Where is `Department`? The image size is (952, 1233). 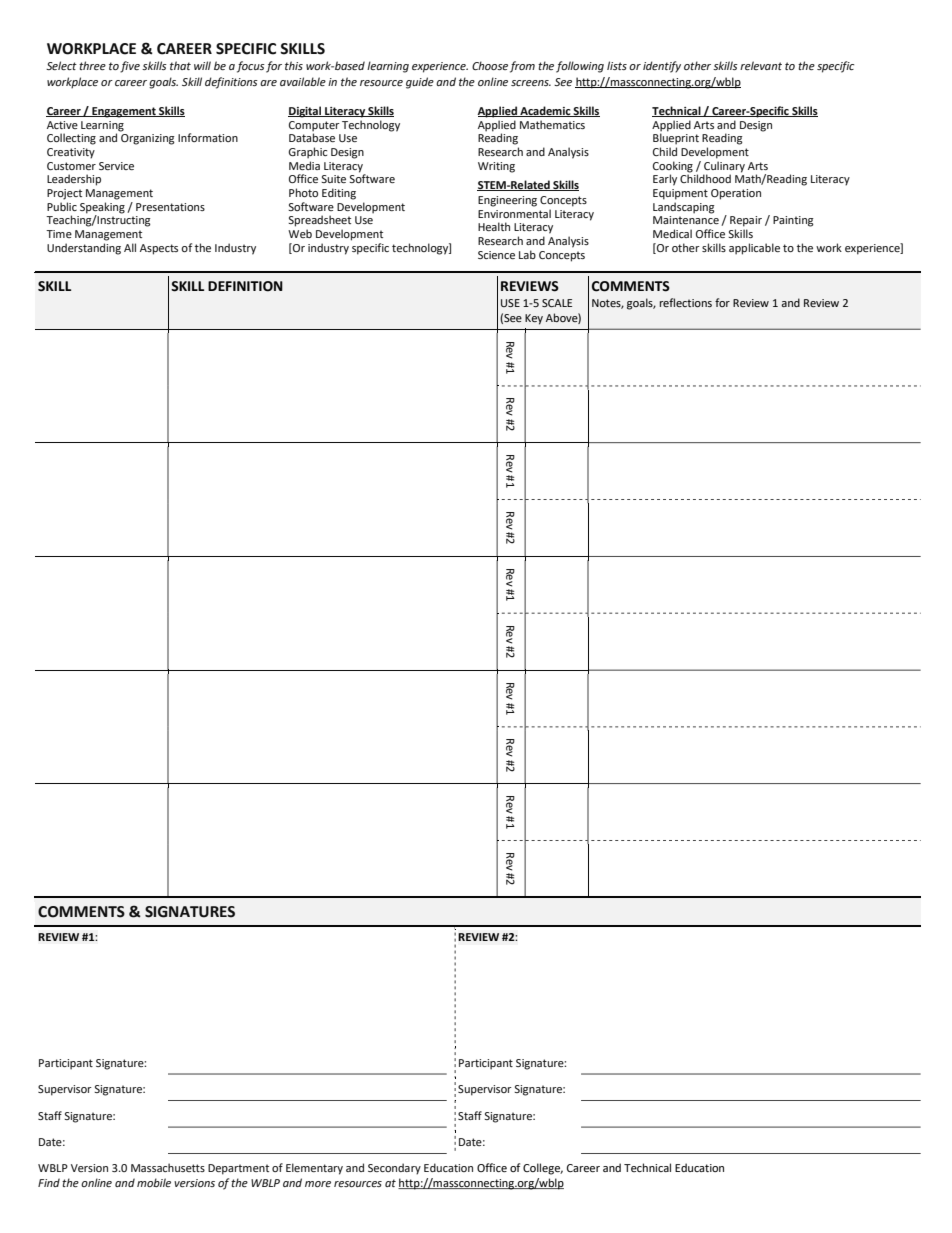 Department is located at coordinates (238, 1169).
